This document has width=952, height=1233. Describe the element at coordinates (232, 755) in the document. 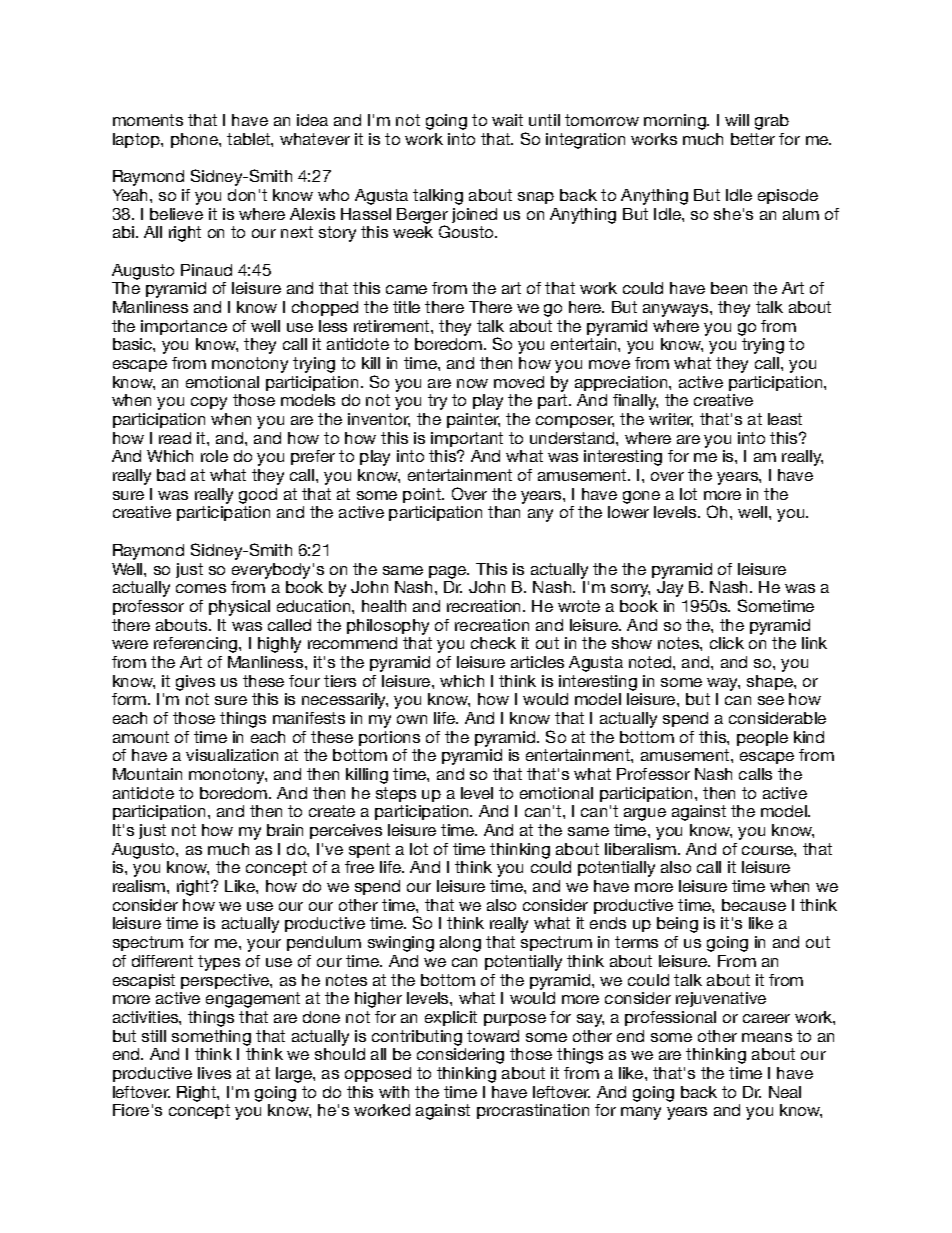

I see `visualization` at that location.
